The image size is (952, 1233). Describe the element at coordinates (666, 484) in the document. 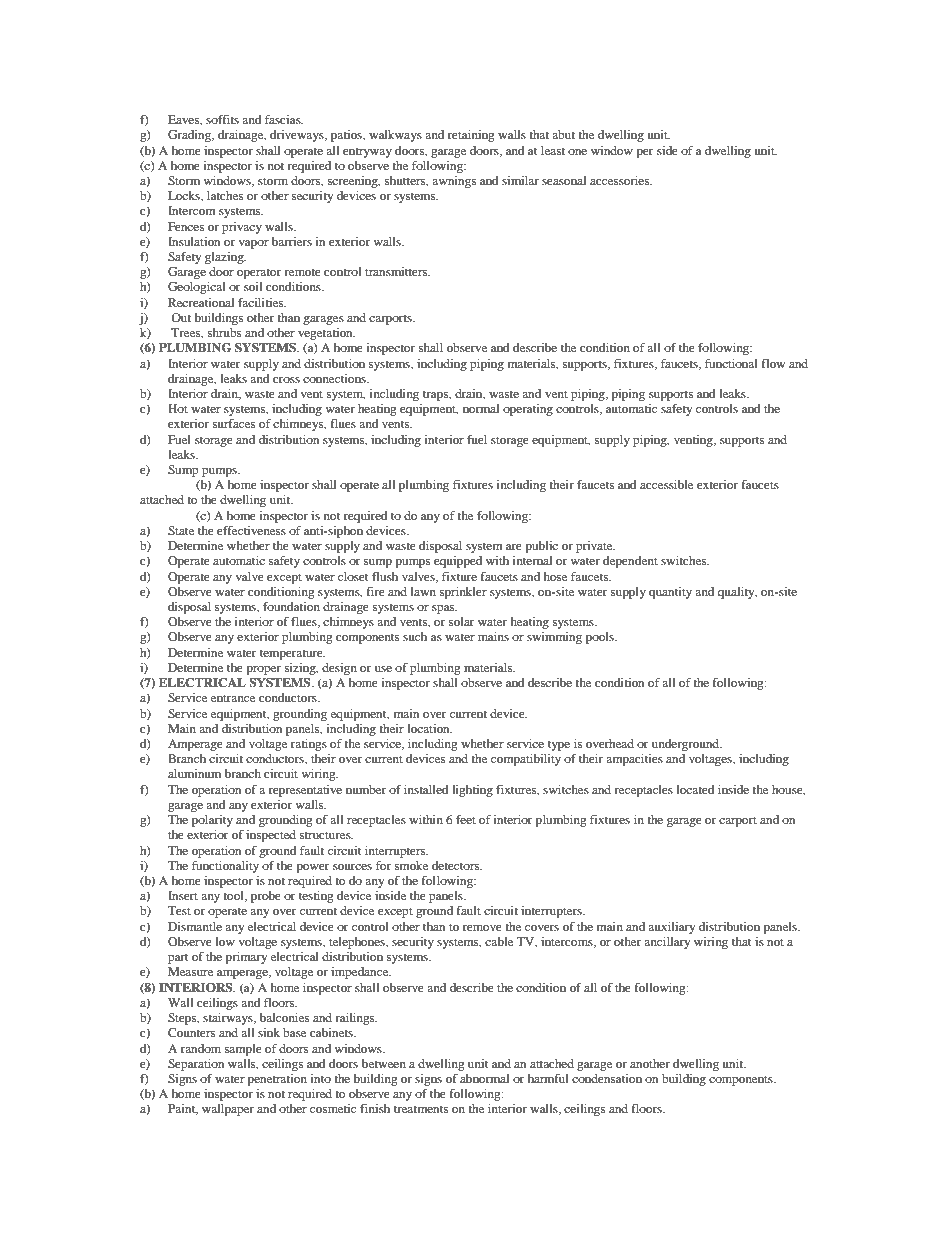

I see `accessible` at that location.
